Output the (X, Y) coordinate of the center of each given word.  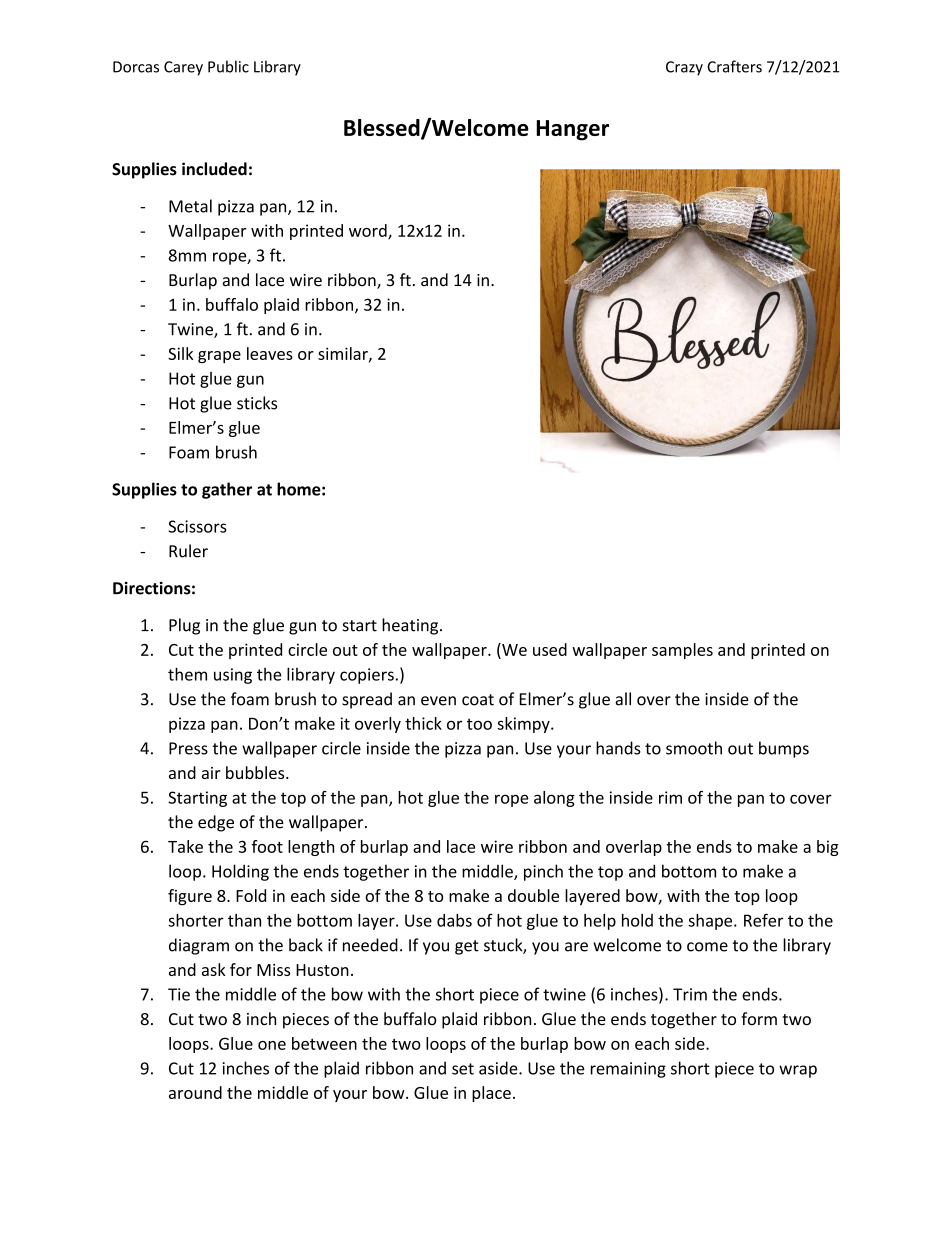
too (479, 724)
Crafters (734, 66)
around (195, 1092)
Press (188, 748)
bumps (784, 749)
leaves (270, 353)
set (463, 1069)
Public (228, 66)
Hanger (572, 130)
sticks (257, 403)
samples (682, 651)
